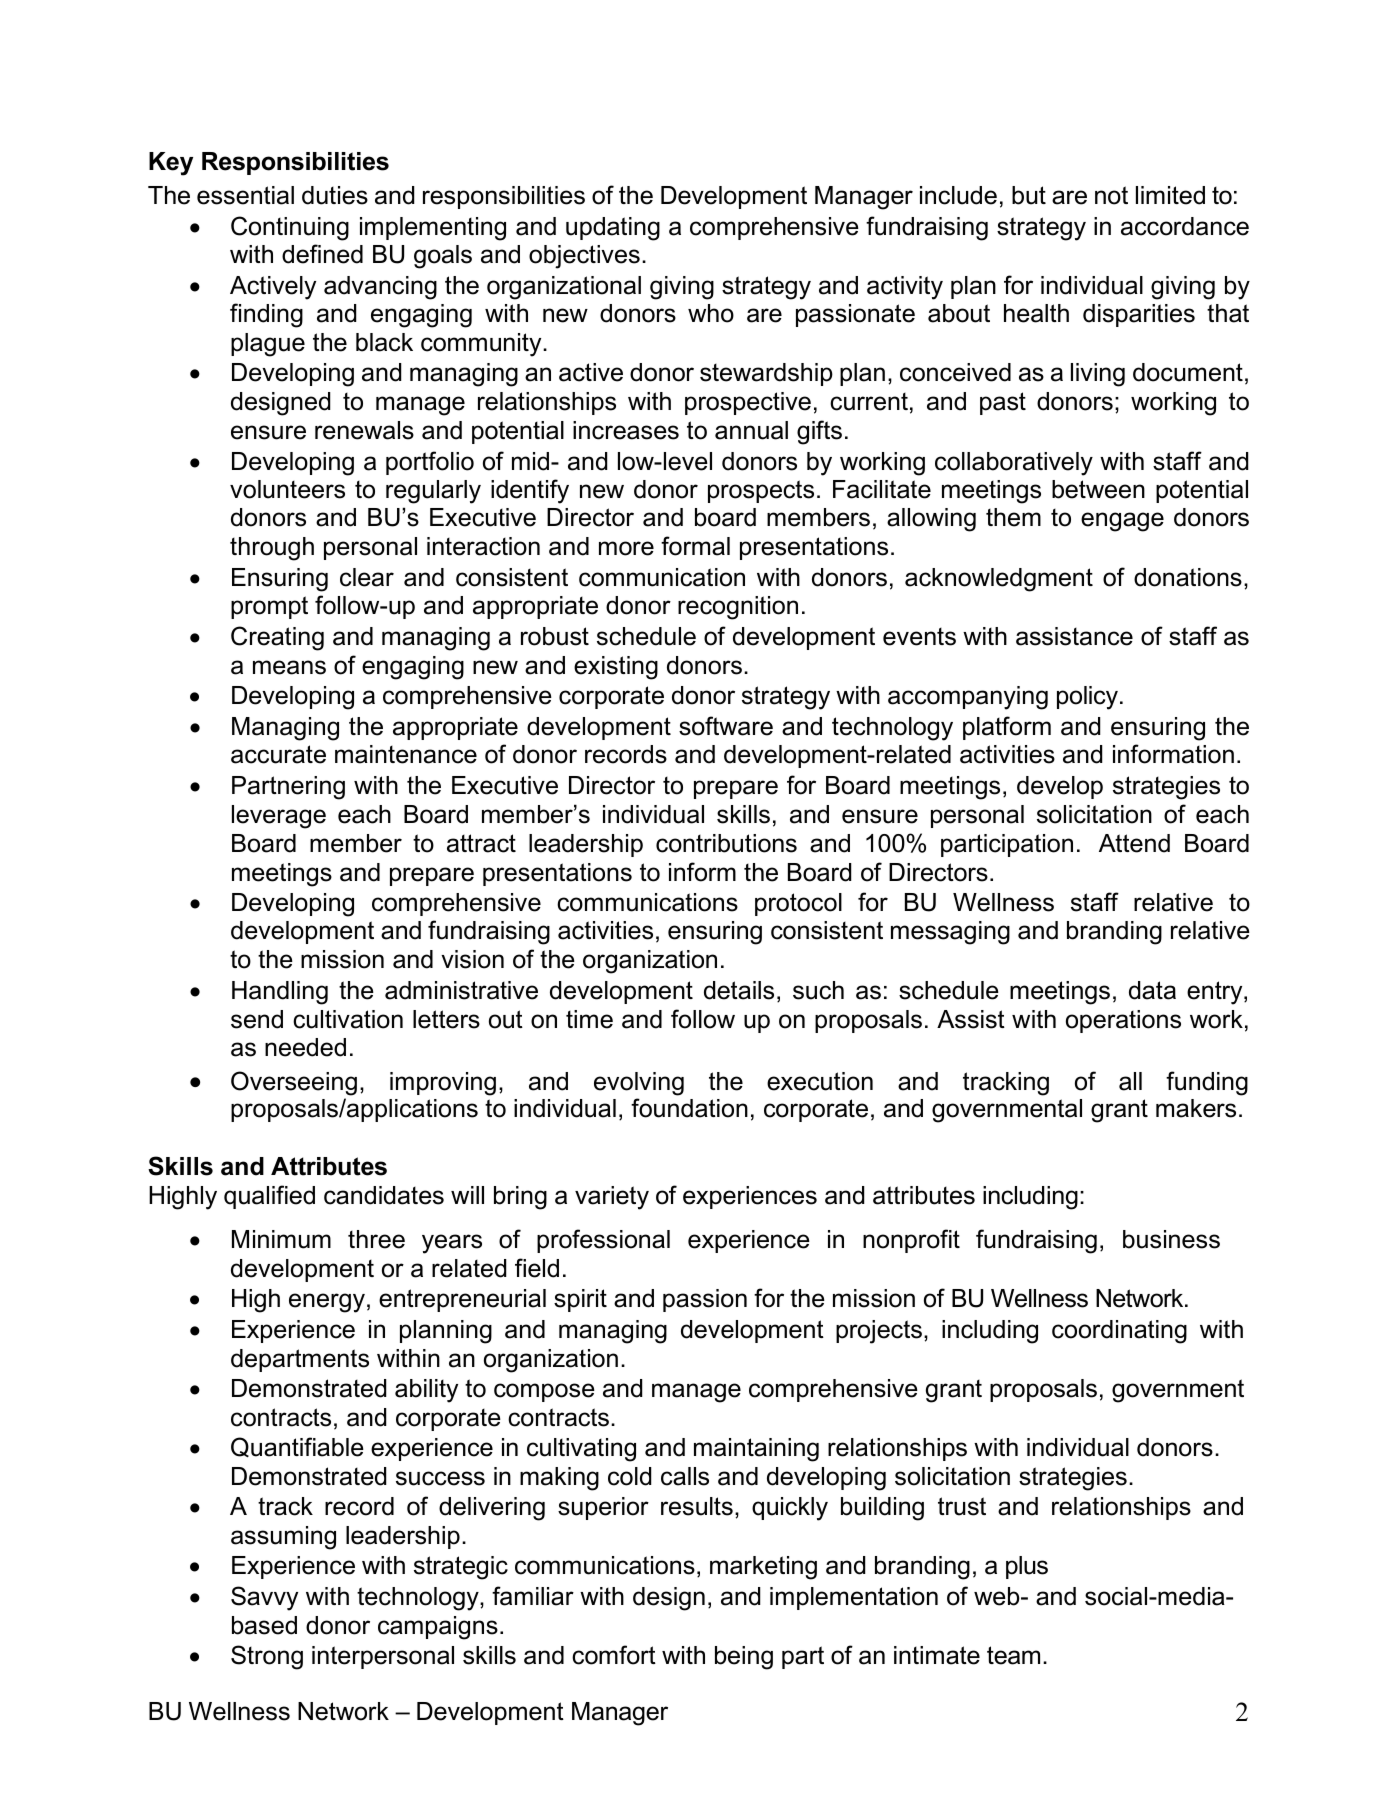 The height and width of the page is (1808, 1397). I want to click on makers, so click(1196, 1108).
